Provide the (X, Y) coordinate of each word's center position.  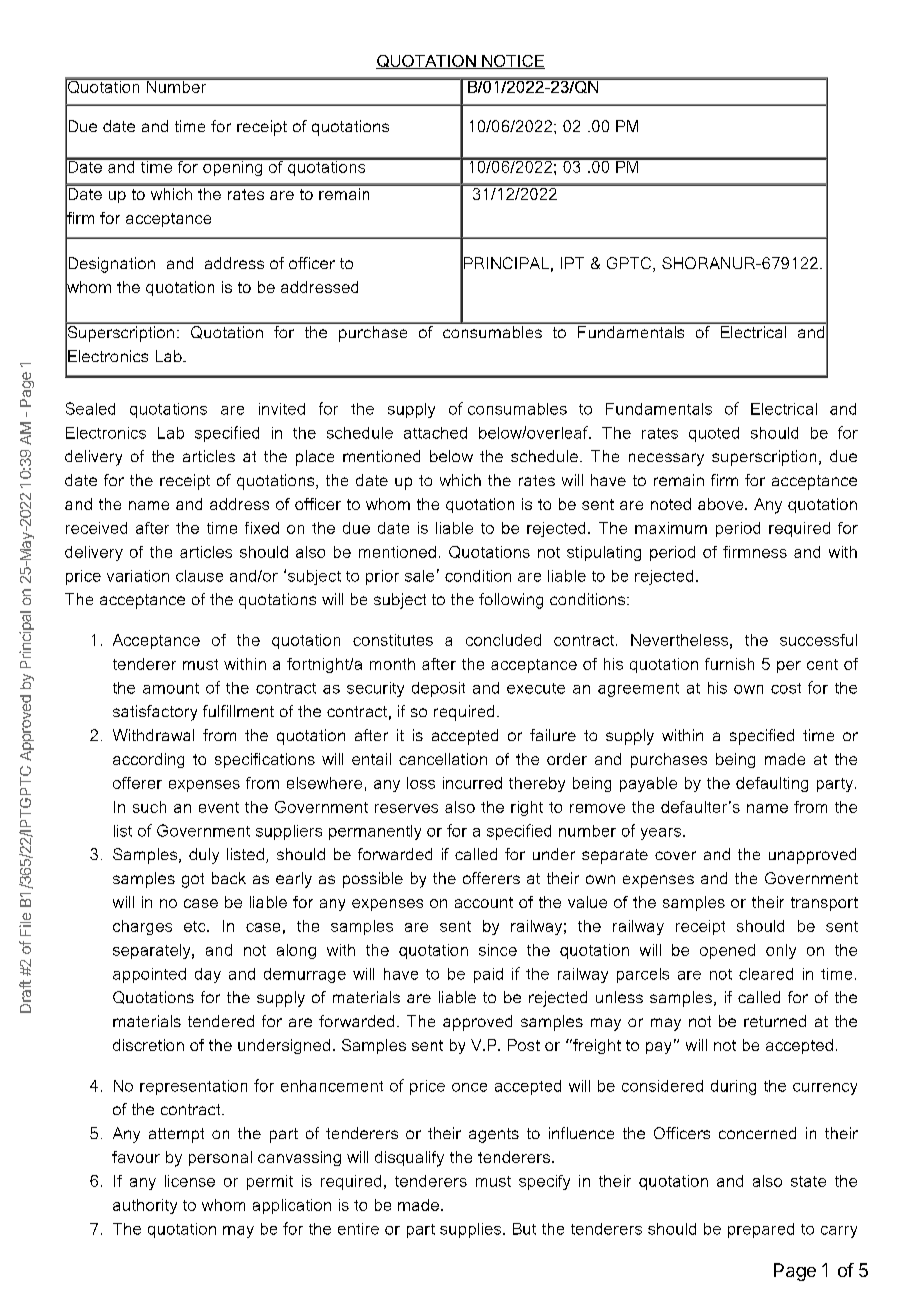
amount (171, 688)
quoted (714, 434)
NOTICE (512, 62)
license (190, 1181)
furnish (729, 664)
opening (232, 167)
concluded (503, 640)
